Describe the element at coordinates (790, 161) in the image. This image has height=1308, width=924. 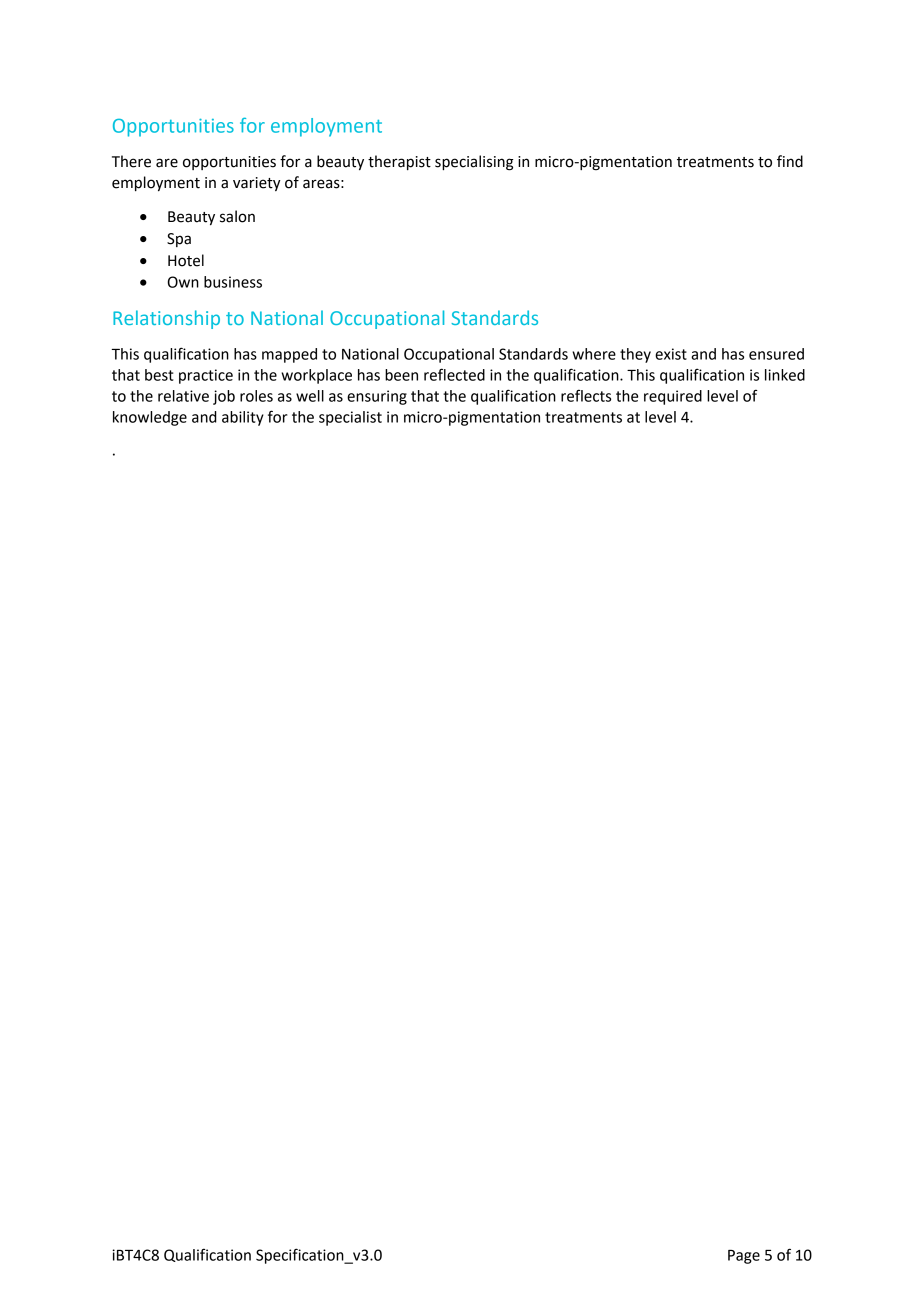
I see `find` at that location.
